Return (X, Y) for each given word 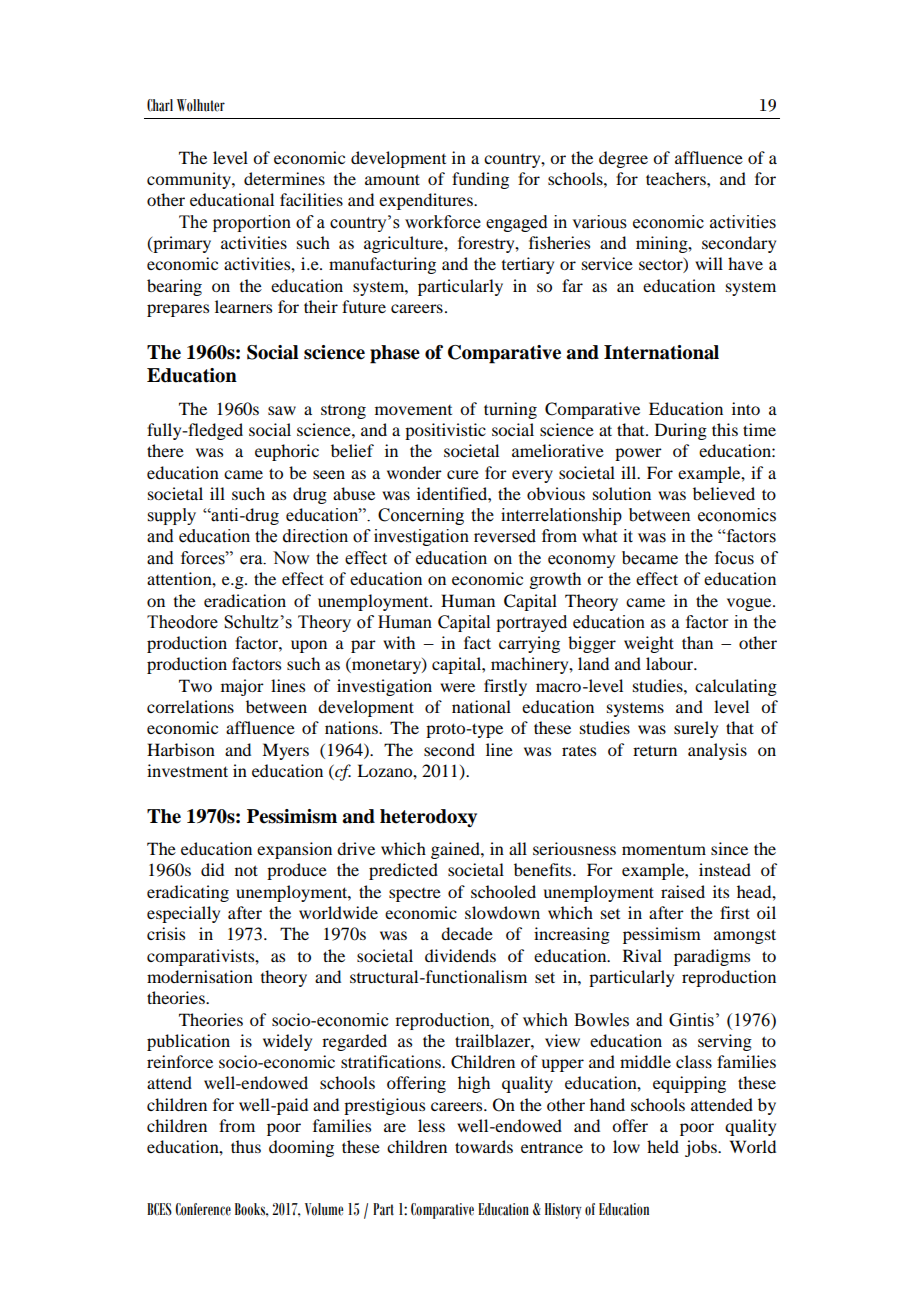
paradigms (712, 957)
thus (246, 1146)
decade (467, 933)
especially (183, 914)
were (457, 687)
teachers (677, 178)
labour (671, 663)
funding (480, 180)
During (681, 431)
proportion (252, 223)
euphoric (287, 452)
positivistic (445, 431)
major (242, 687)
